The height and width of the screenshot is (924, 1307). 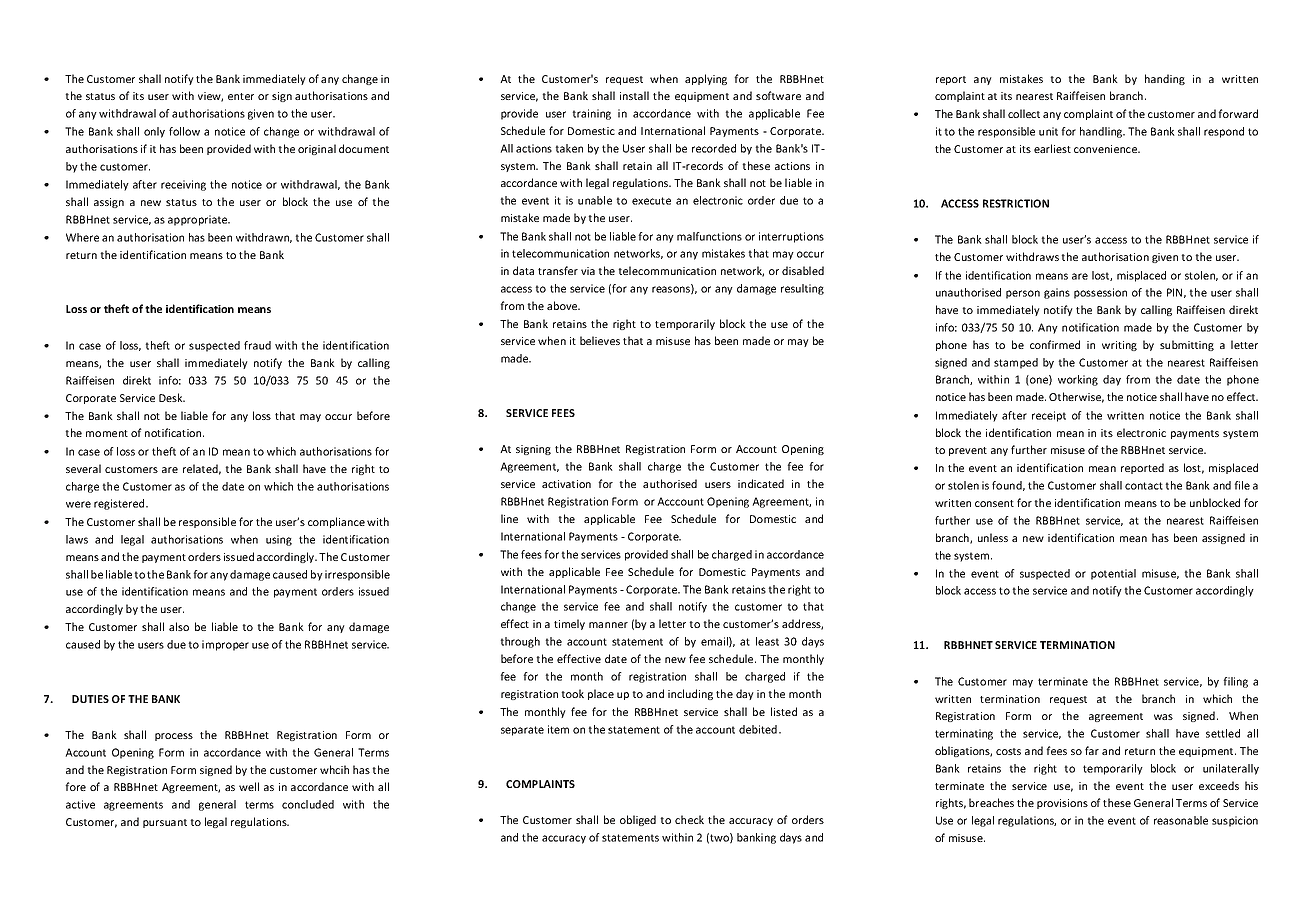 What do you see at coordinates (249, 786) in the screenshot?
I see `well` at bounding box center [249, 786].
